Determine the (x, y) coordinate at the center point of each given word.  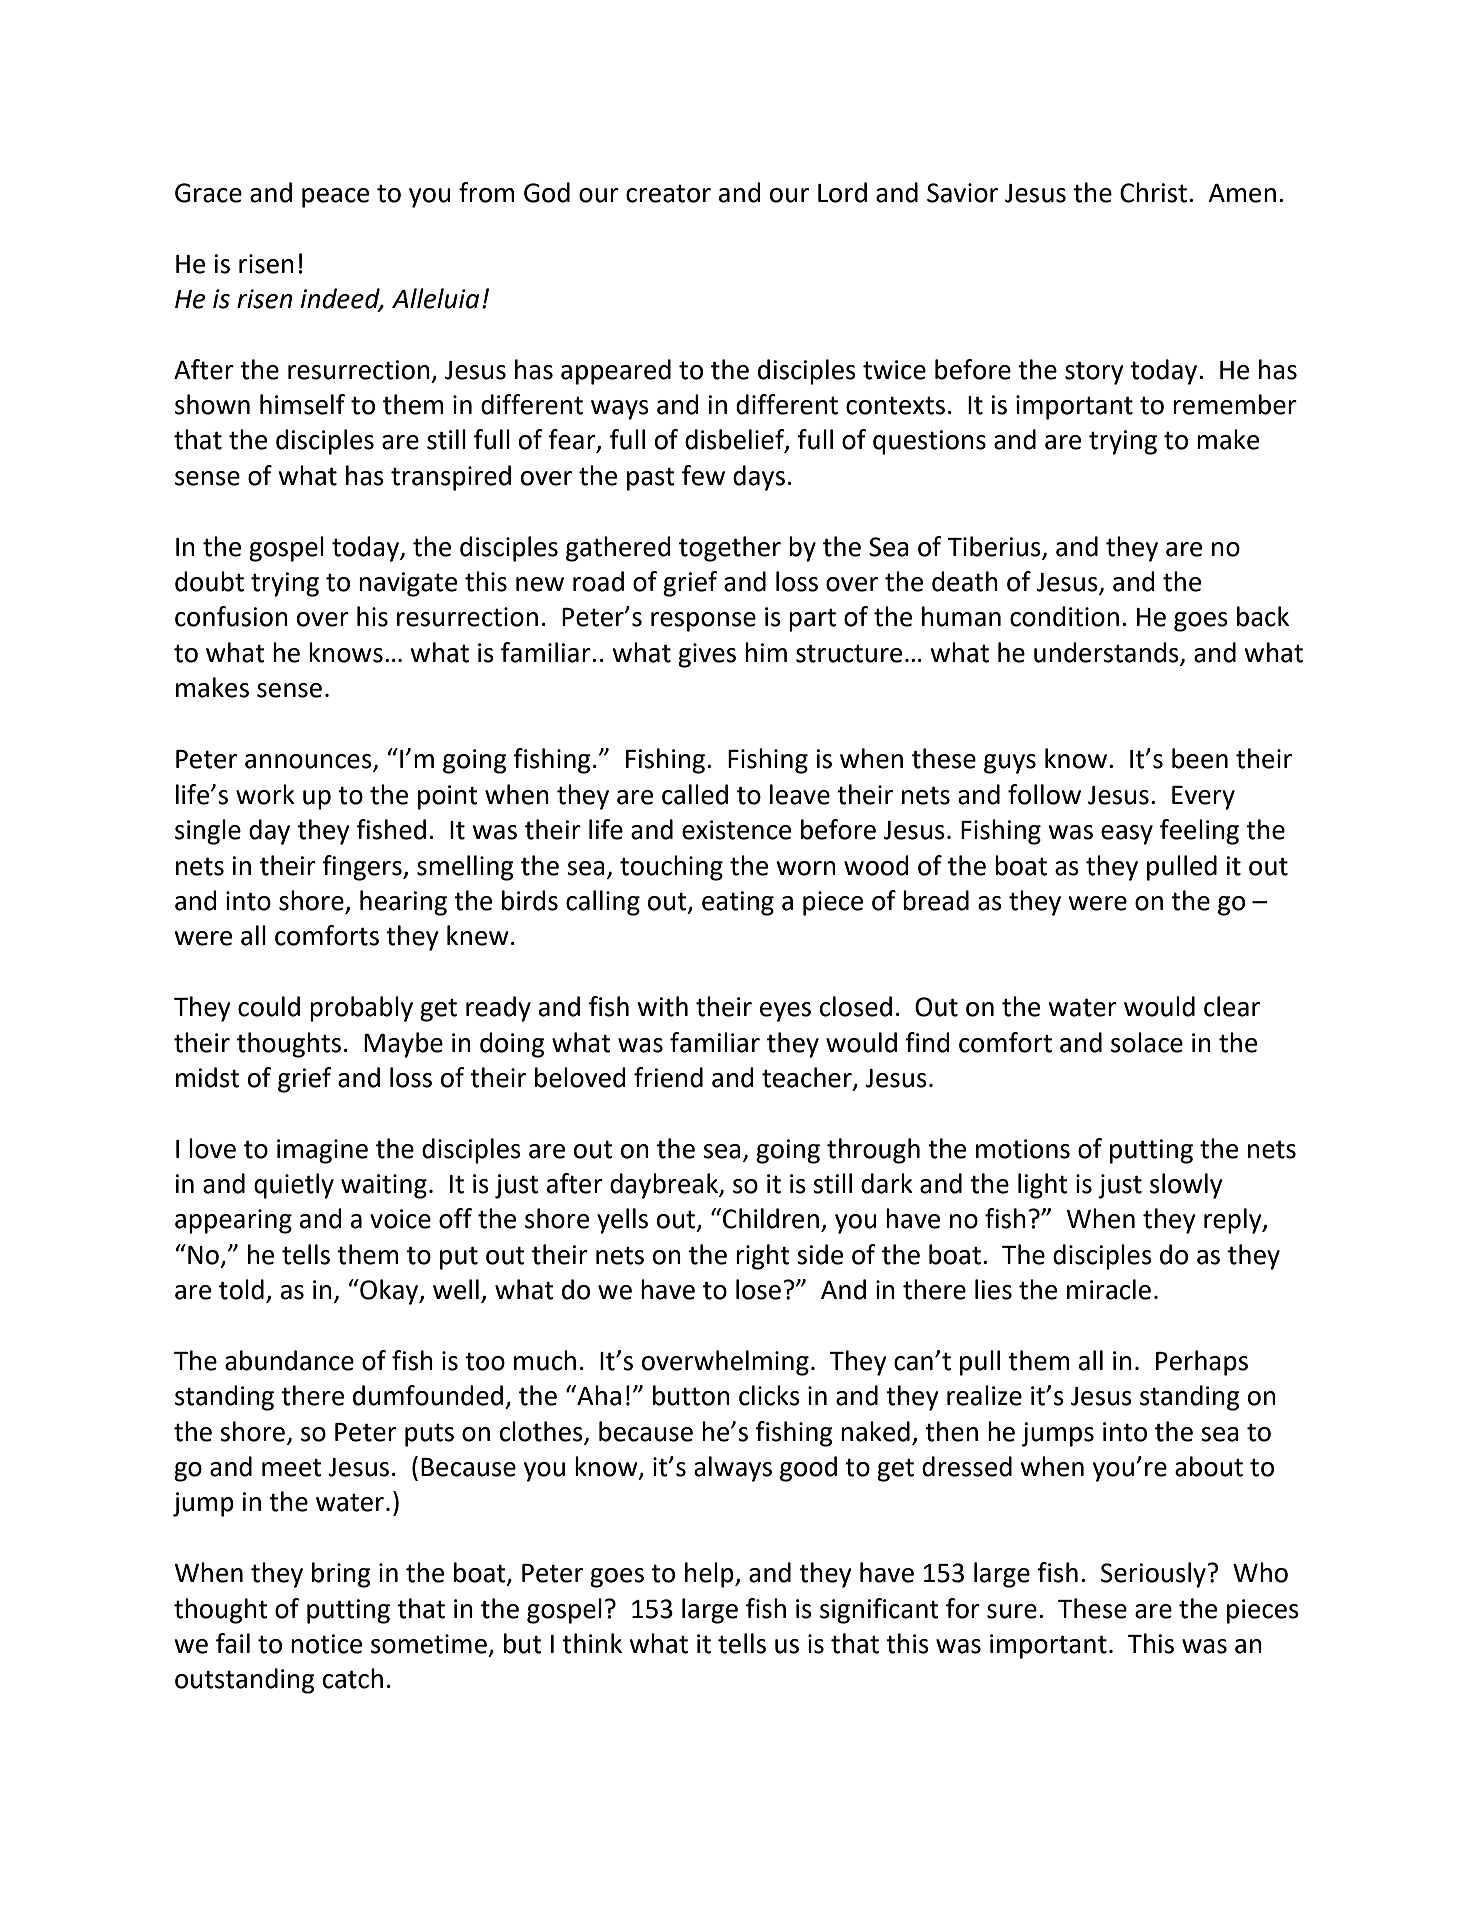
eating (738, 903)
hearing (403, 903)
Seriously (1154, 1575)
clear (1232, 1006)
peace (335, 198)
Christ (1153, 192)
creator (668, 193)
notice (326, 1644)
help (710, 1575)
